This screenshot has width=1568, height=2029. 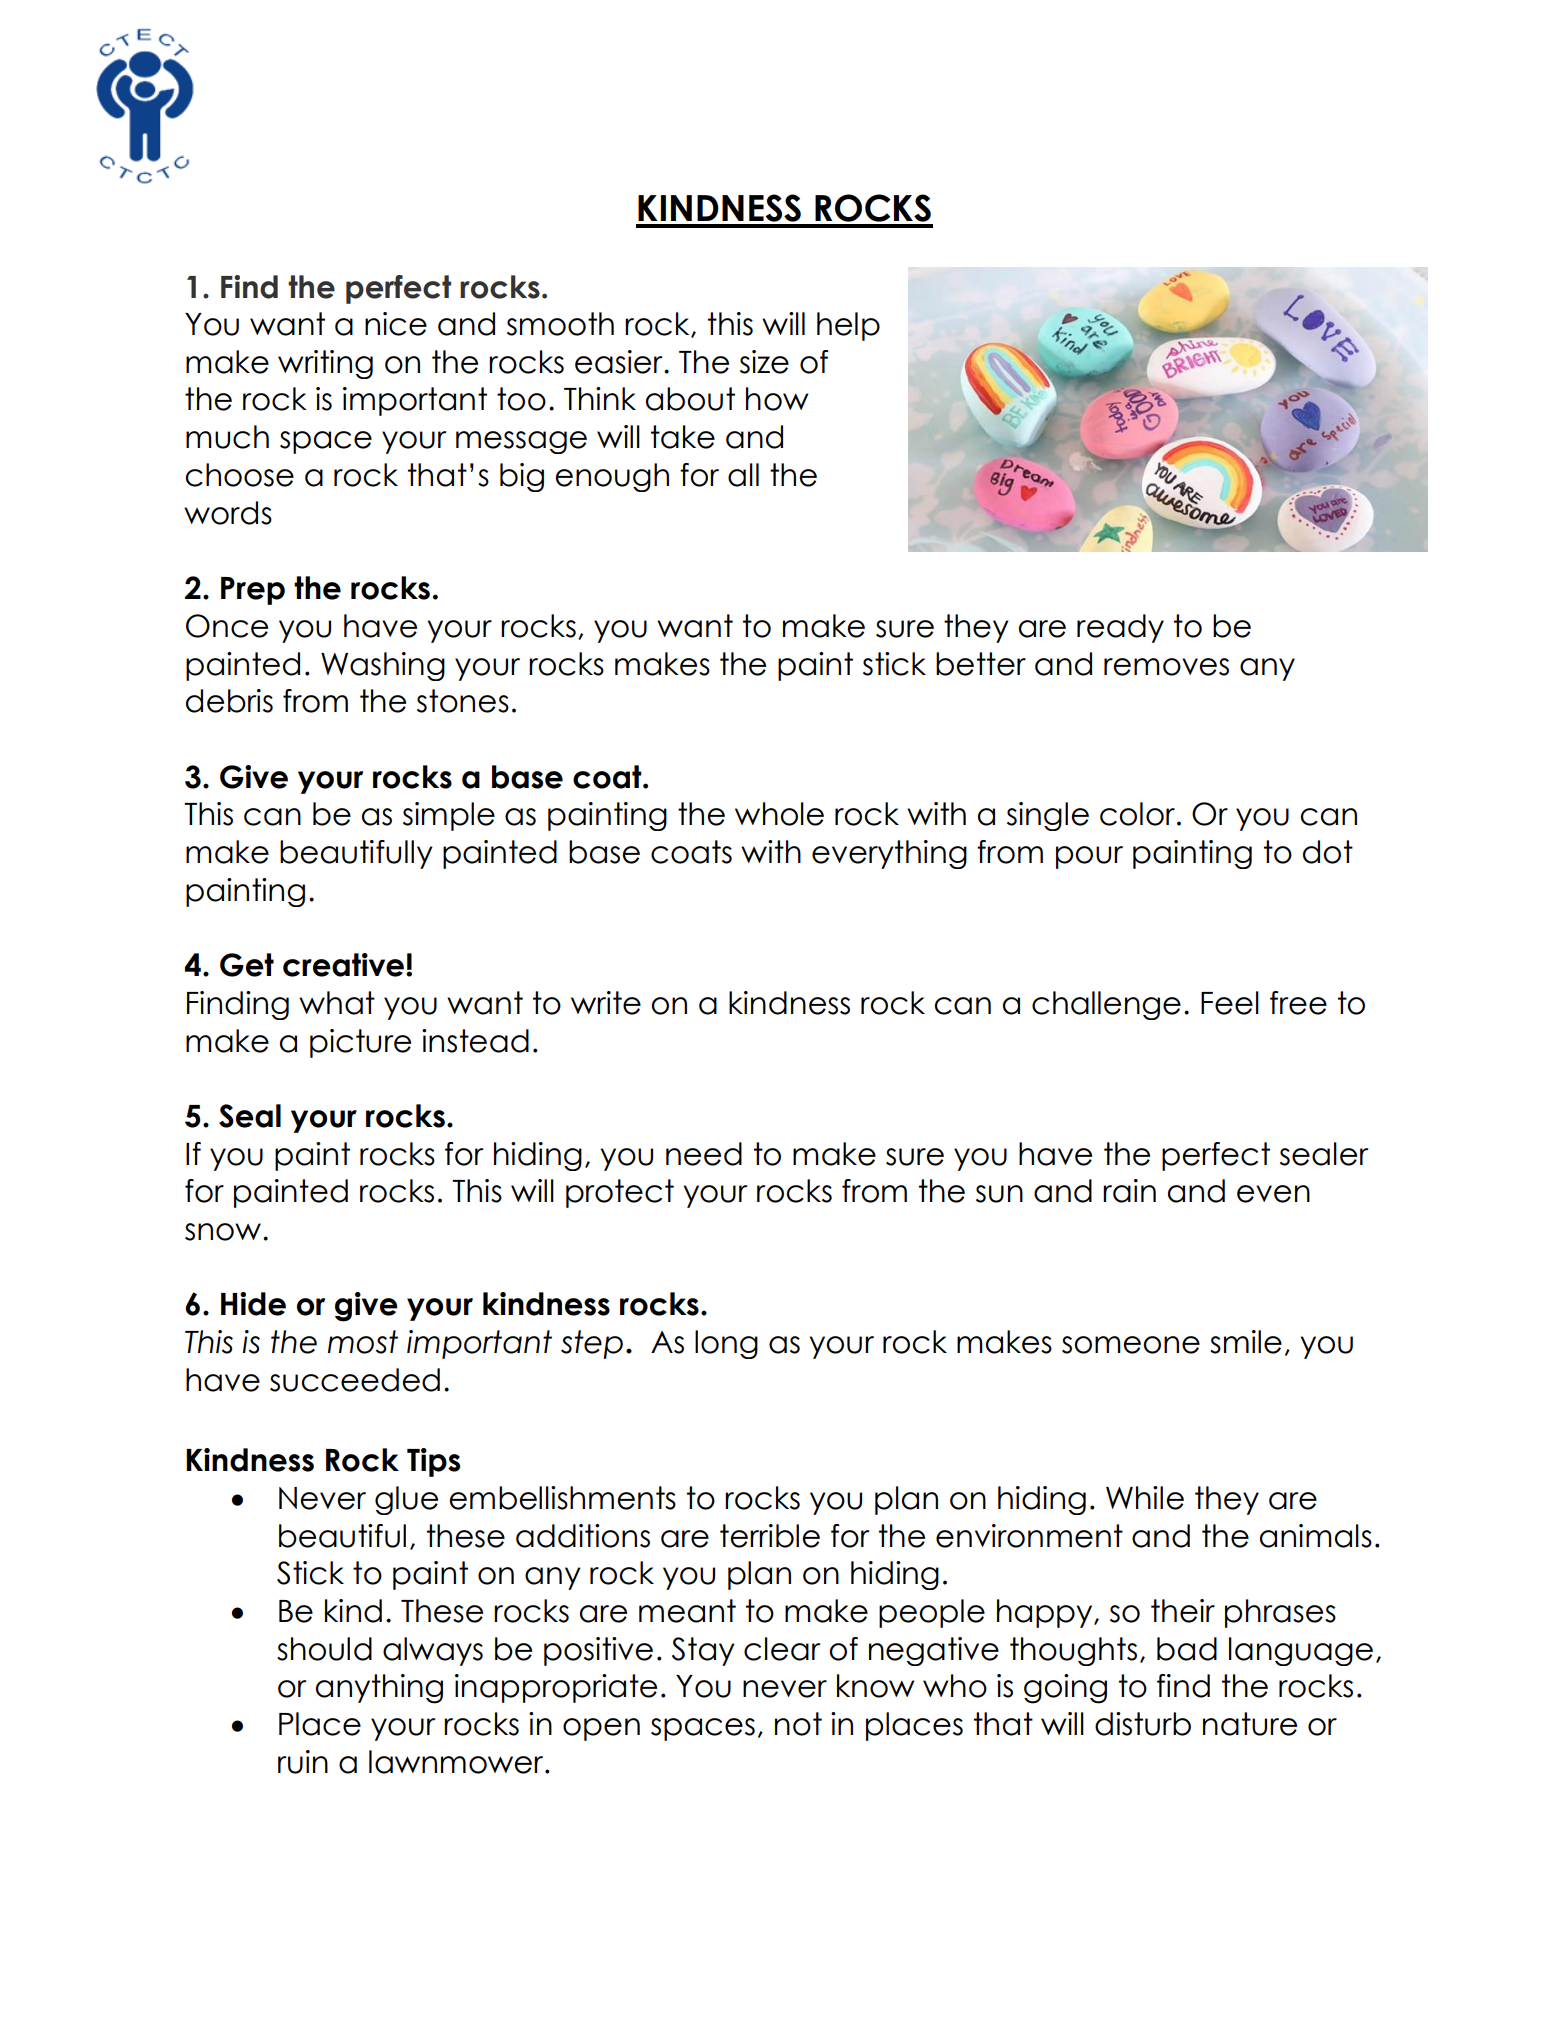 I want to click on picture, so click(x=360, y=1043).
